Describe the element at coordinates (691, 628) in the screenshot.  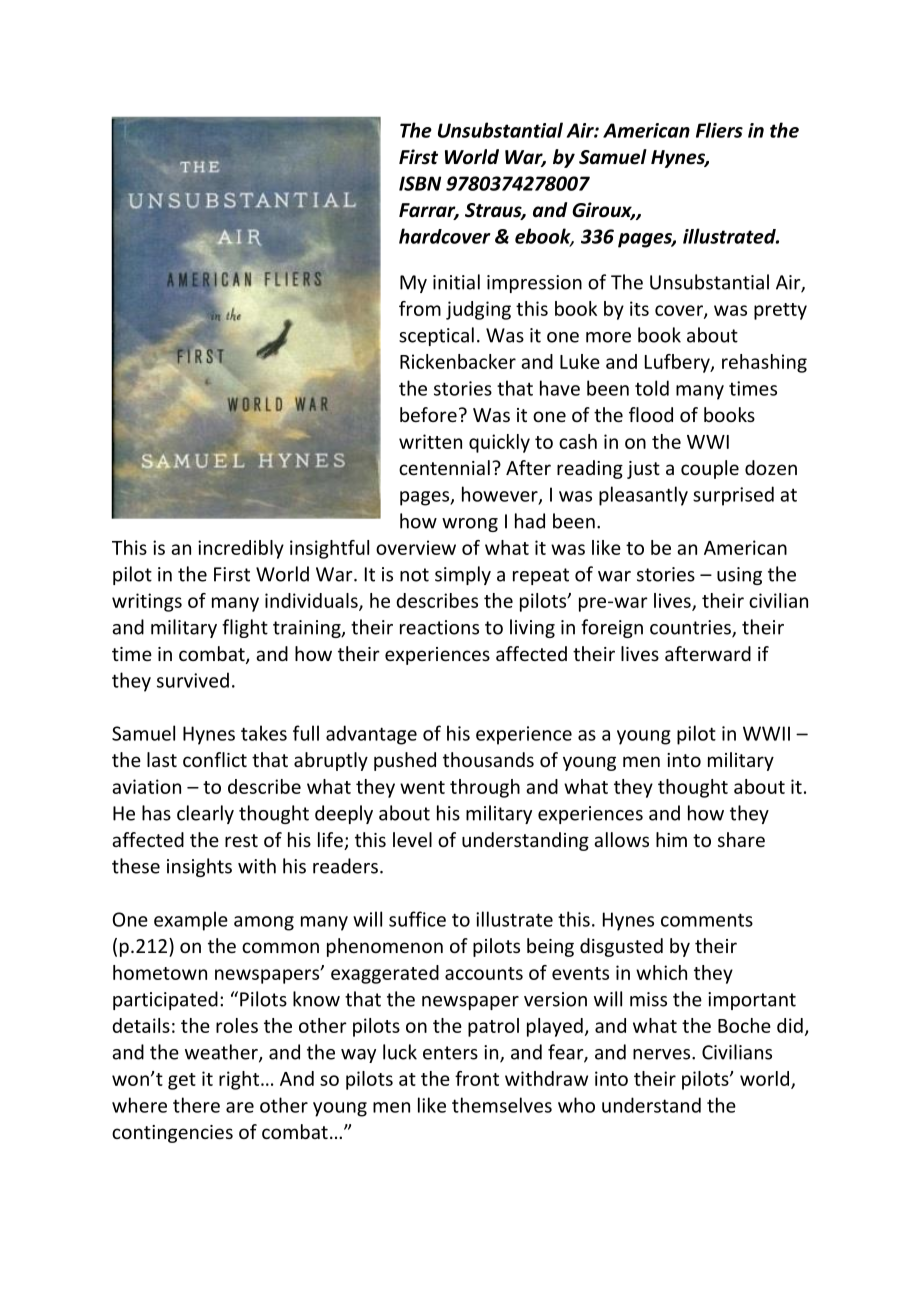
I see `countries` at that location.
